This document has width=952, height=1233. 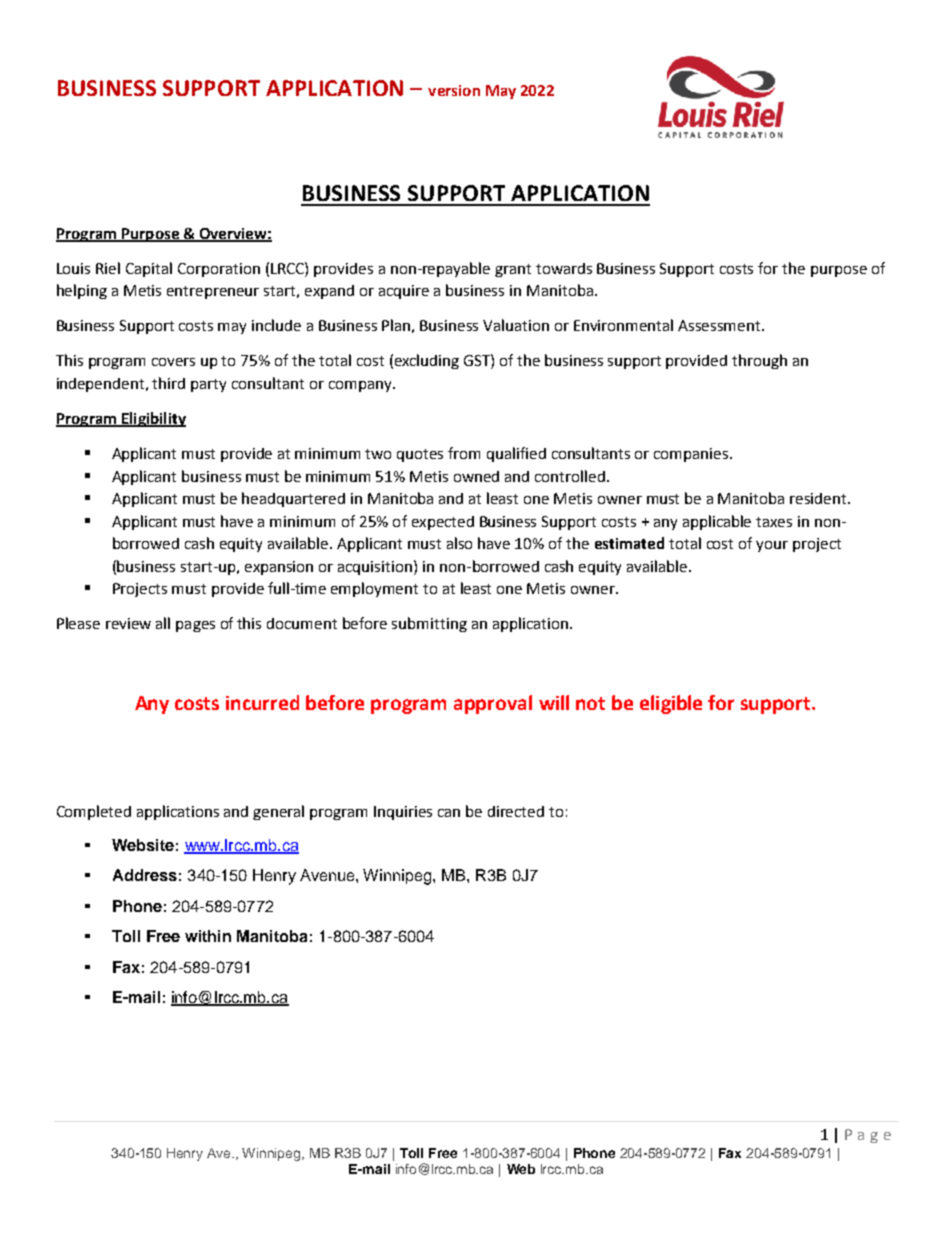 What do you see at coordinates (213, 292) in the document?
I see `entrepreneur` at bounding box center [213, 292].
